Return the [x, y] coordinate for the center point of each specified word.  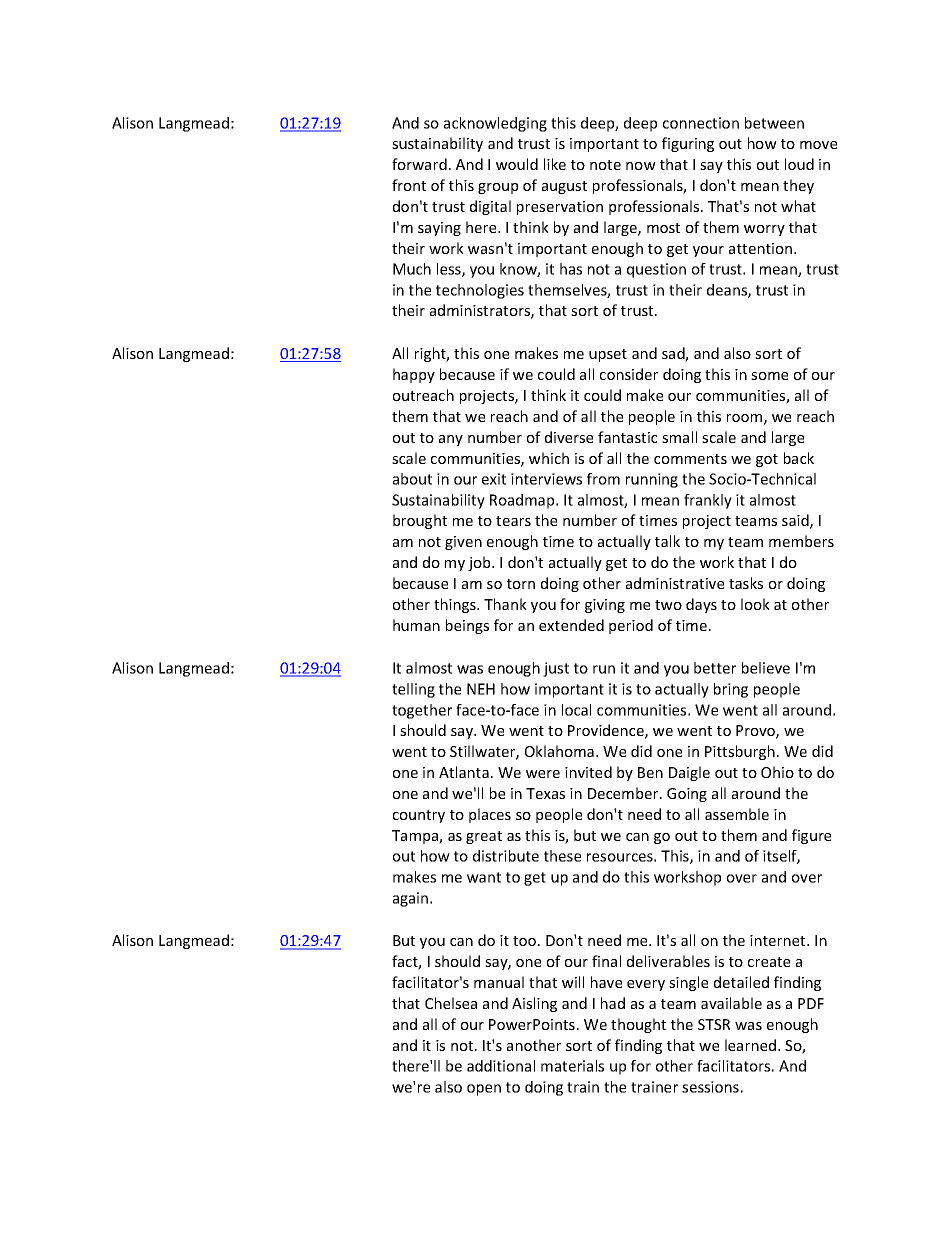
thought [638, 1025]
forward [419, 164]
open [484, 1090]
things [456, 605]
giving [605, 606]
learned [750, 1045]
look [755, 604]
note [605, 165]
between [774, 123]
